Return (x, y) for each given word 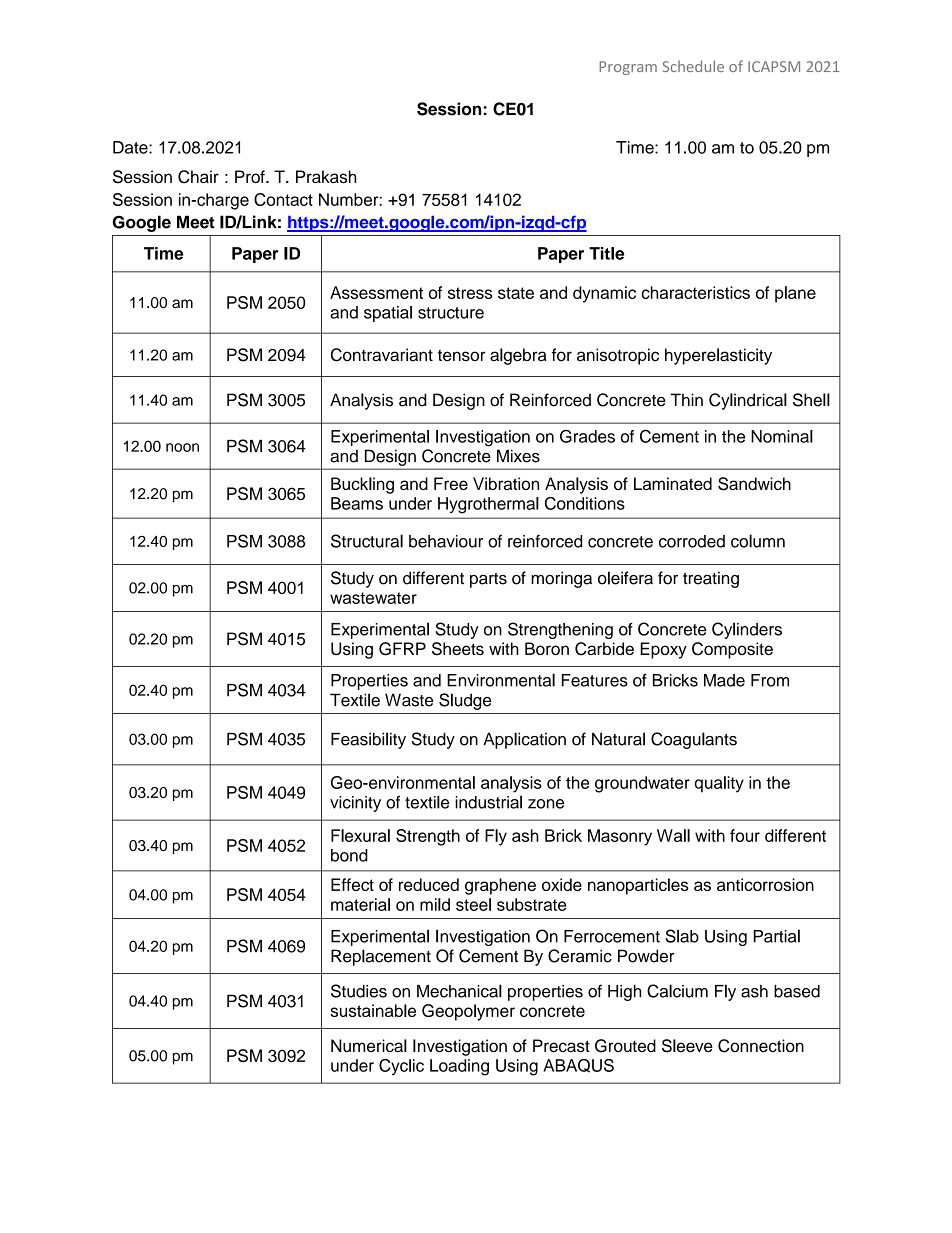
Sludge (465, 701)
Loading (459, 1067)
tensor (461, 355)
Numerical (369, 1045)
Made (724, 680)
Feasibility (368, 740)
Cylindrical (748, 401)
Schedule (693, 66)
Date (131, 147)
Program (628, 68)
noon (182, 447)
